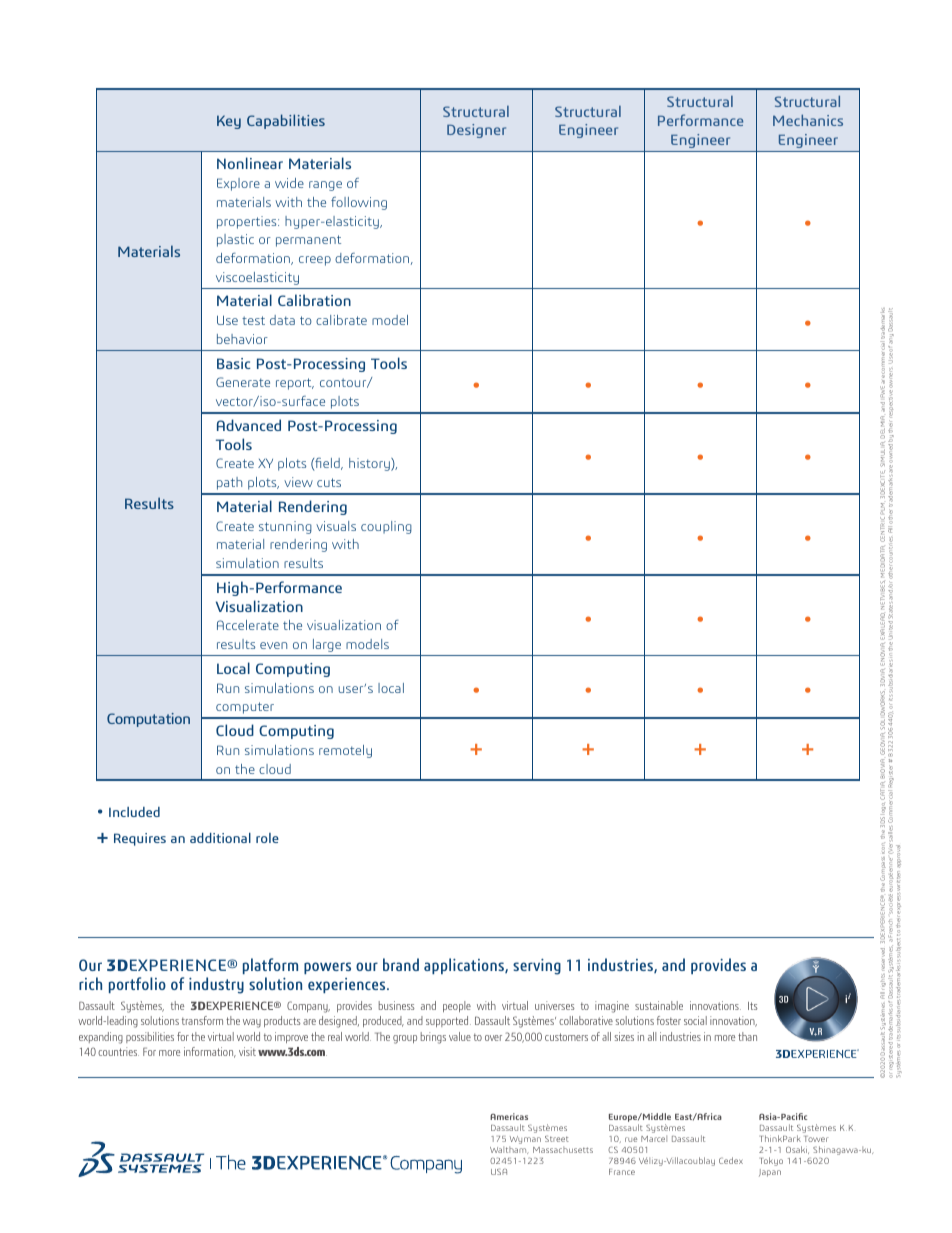 Image resolution: width=952 pixels, height=1233 pixels. What do you see at coordinates (249, 425) in the screenshot?
I see `Advanced` at bounding box center [249, 425].
